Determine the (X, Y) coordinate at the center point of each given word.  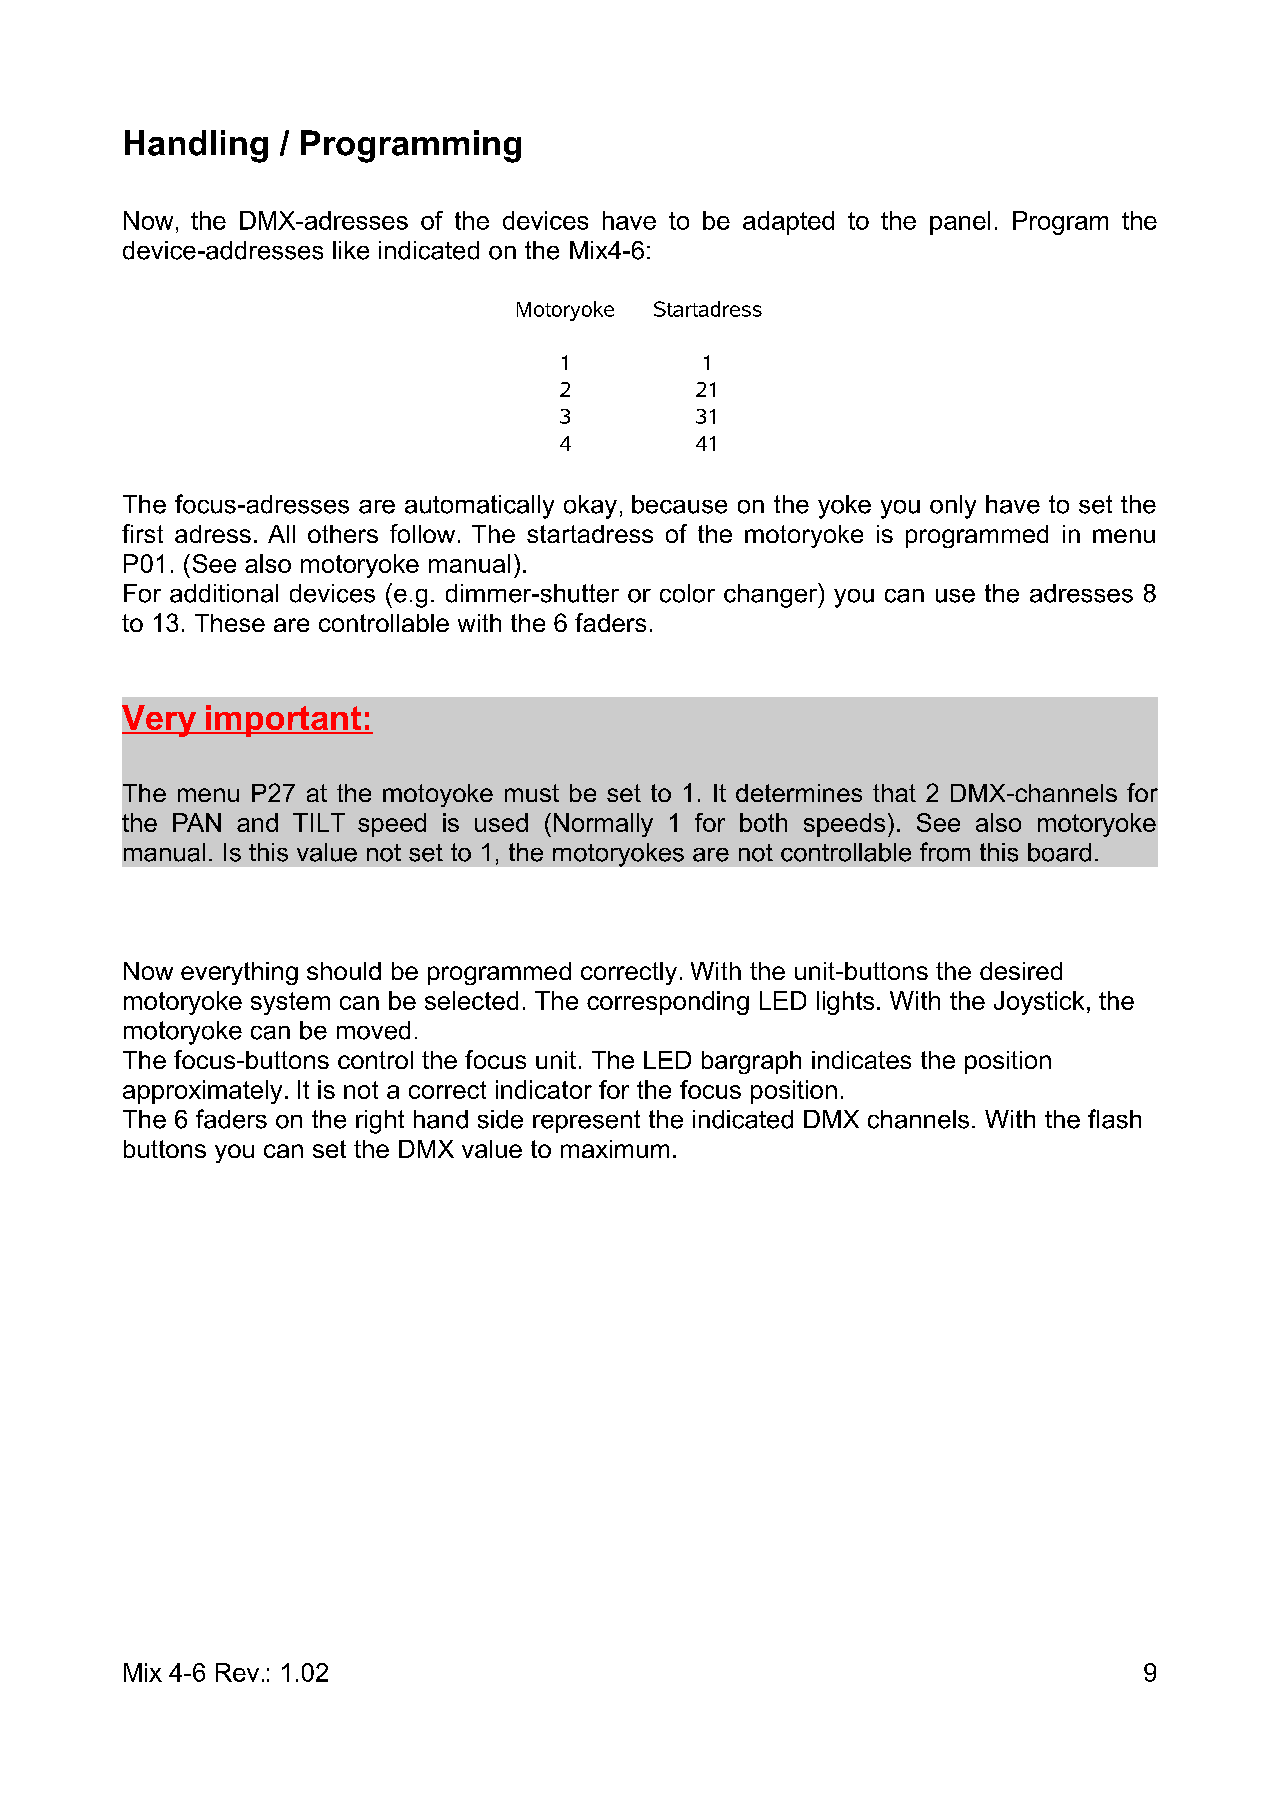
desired (1021, 971)
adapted (788, 223)
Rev (237, 1672)
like (351, 250)
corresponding (668, 1003)
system (290, 1003)
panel (960, 223)
